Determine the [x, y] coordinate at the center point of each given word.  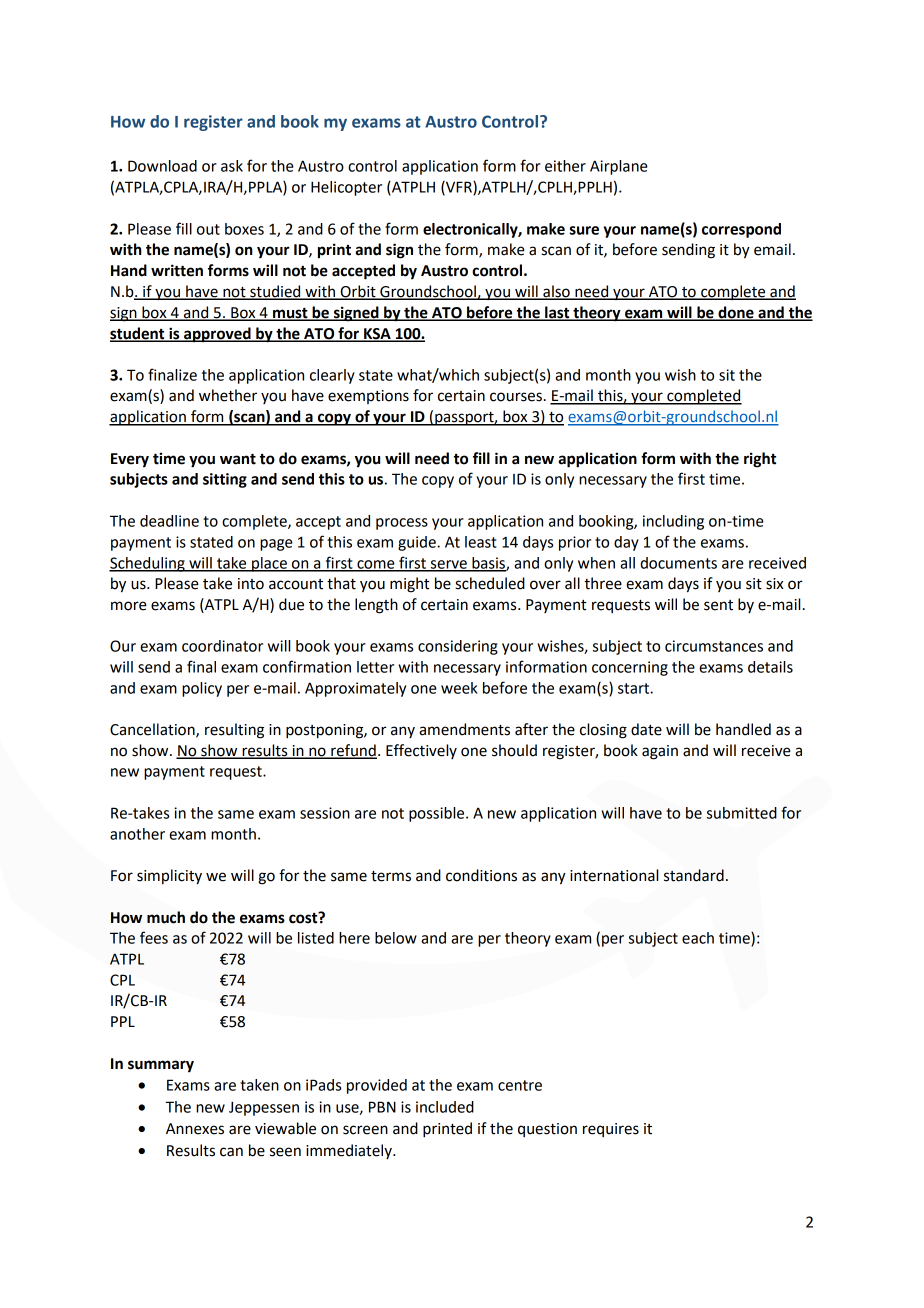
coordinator [222, 646]
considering [458, 647]
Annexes [195, 1129]
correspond [741, 230]
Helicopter [346, 188]
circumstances [714, 646]
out [208, 229]
